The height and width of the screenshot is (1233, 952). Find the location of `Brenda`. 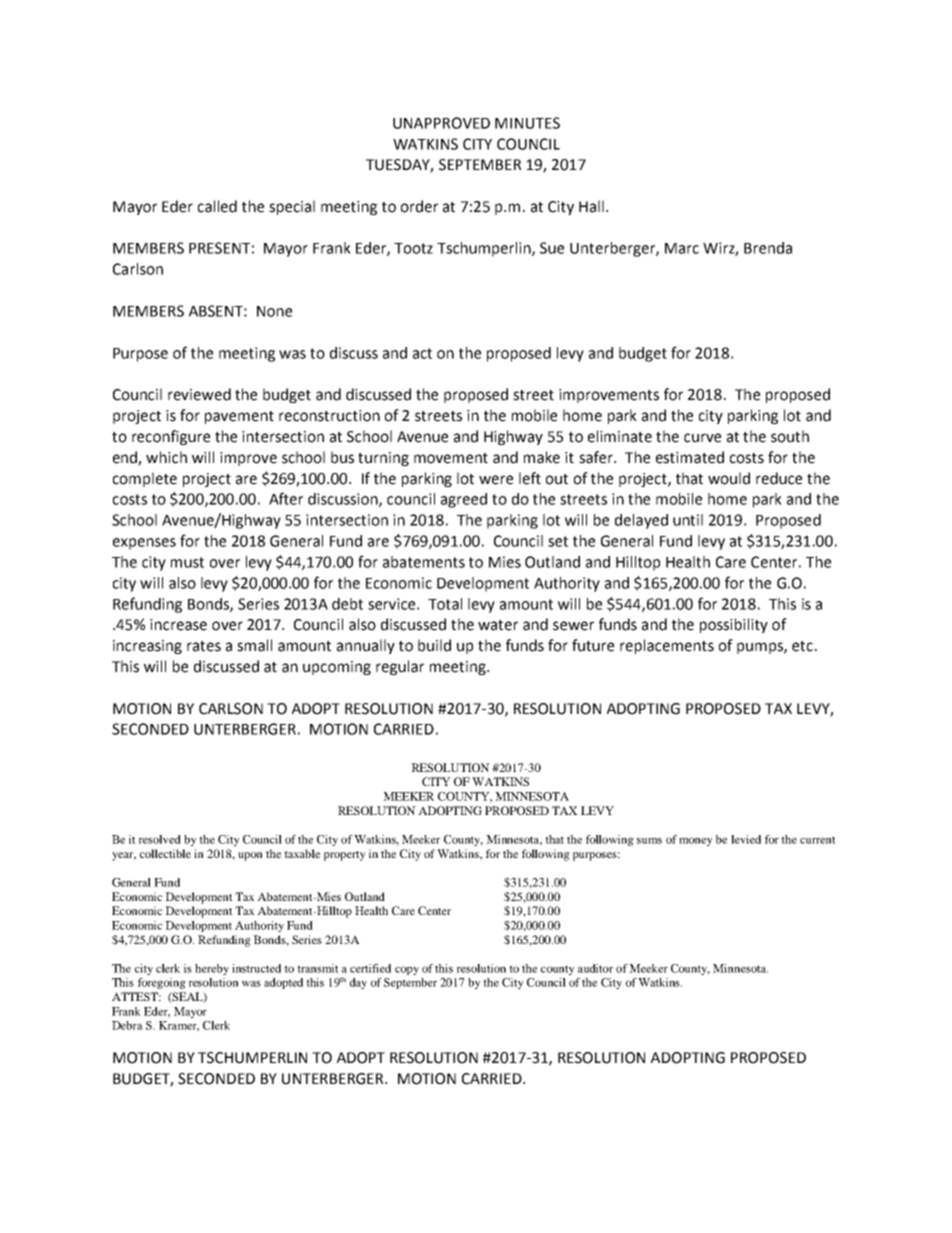

Brenda is located at coordinates (768, 248).
